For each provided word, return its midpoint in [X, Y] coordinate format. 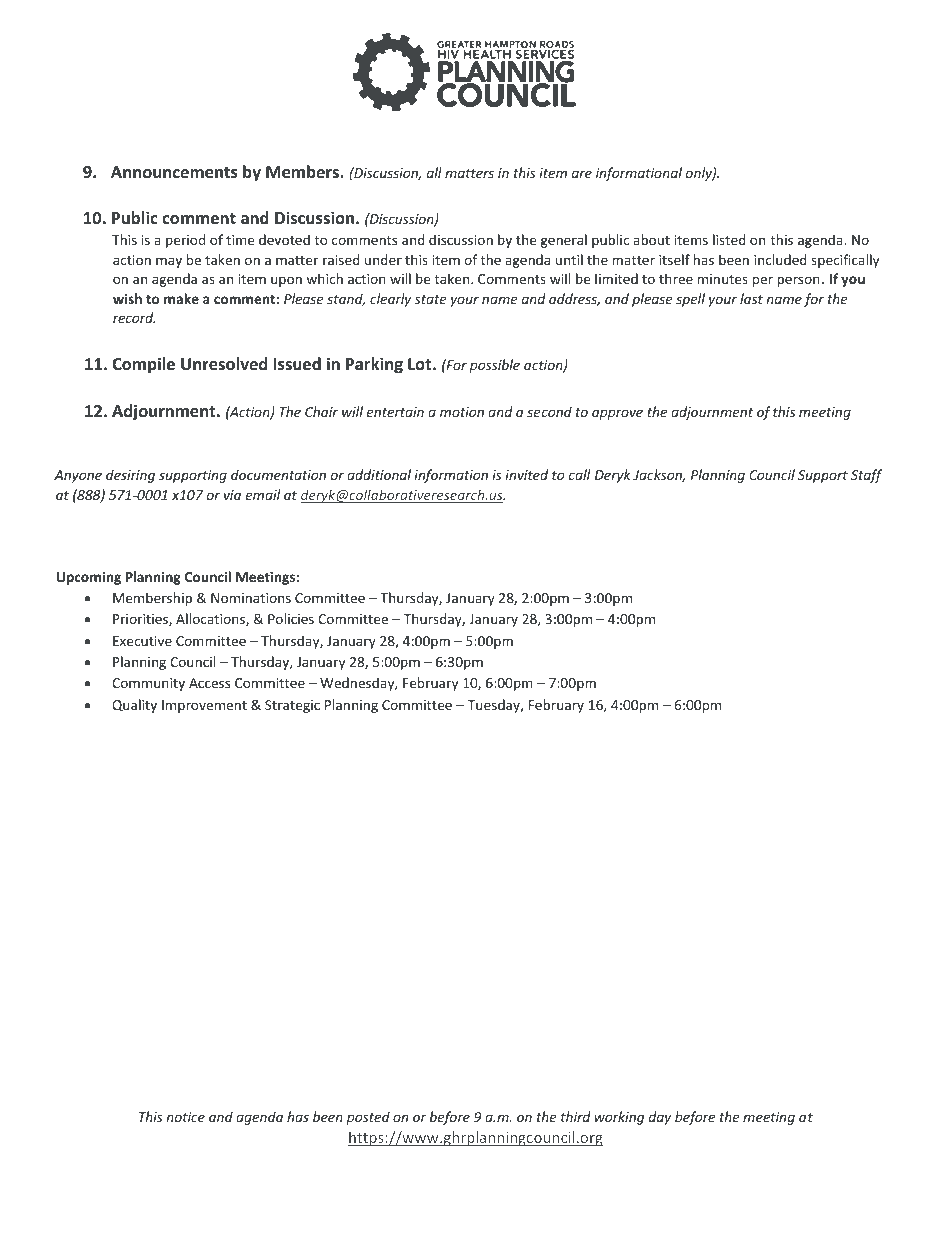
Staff [866, 476]
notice [186, 1117]
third [576, 1116]
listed [729, 239]
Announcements [174, 172]
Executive [142, 641]
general [564, 241]
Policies [291, 618]
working [619, 1118]
